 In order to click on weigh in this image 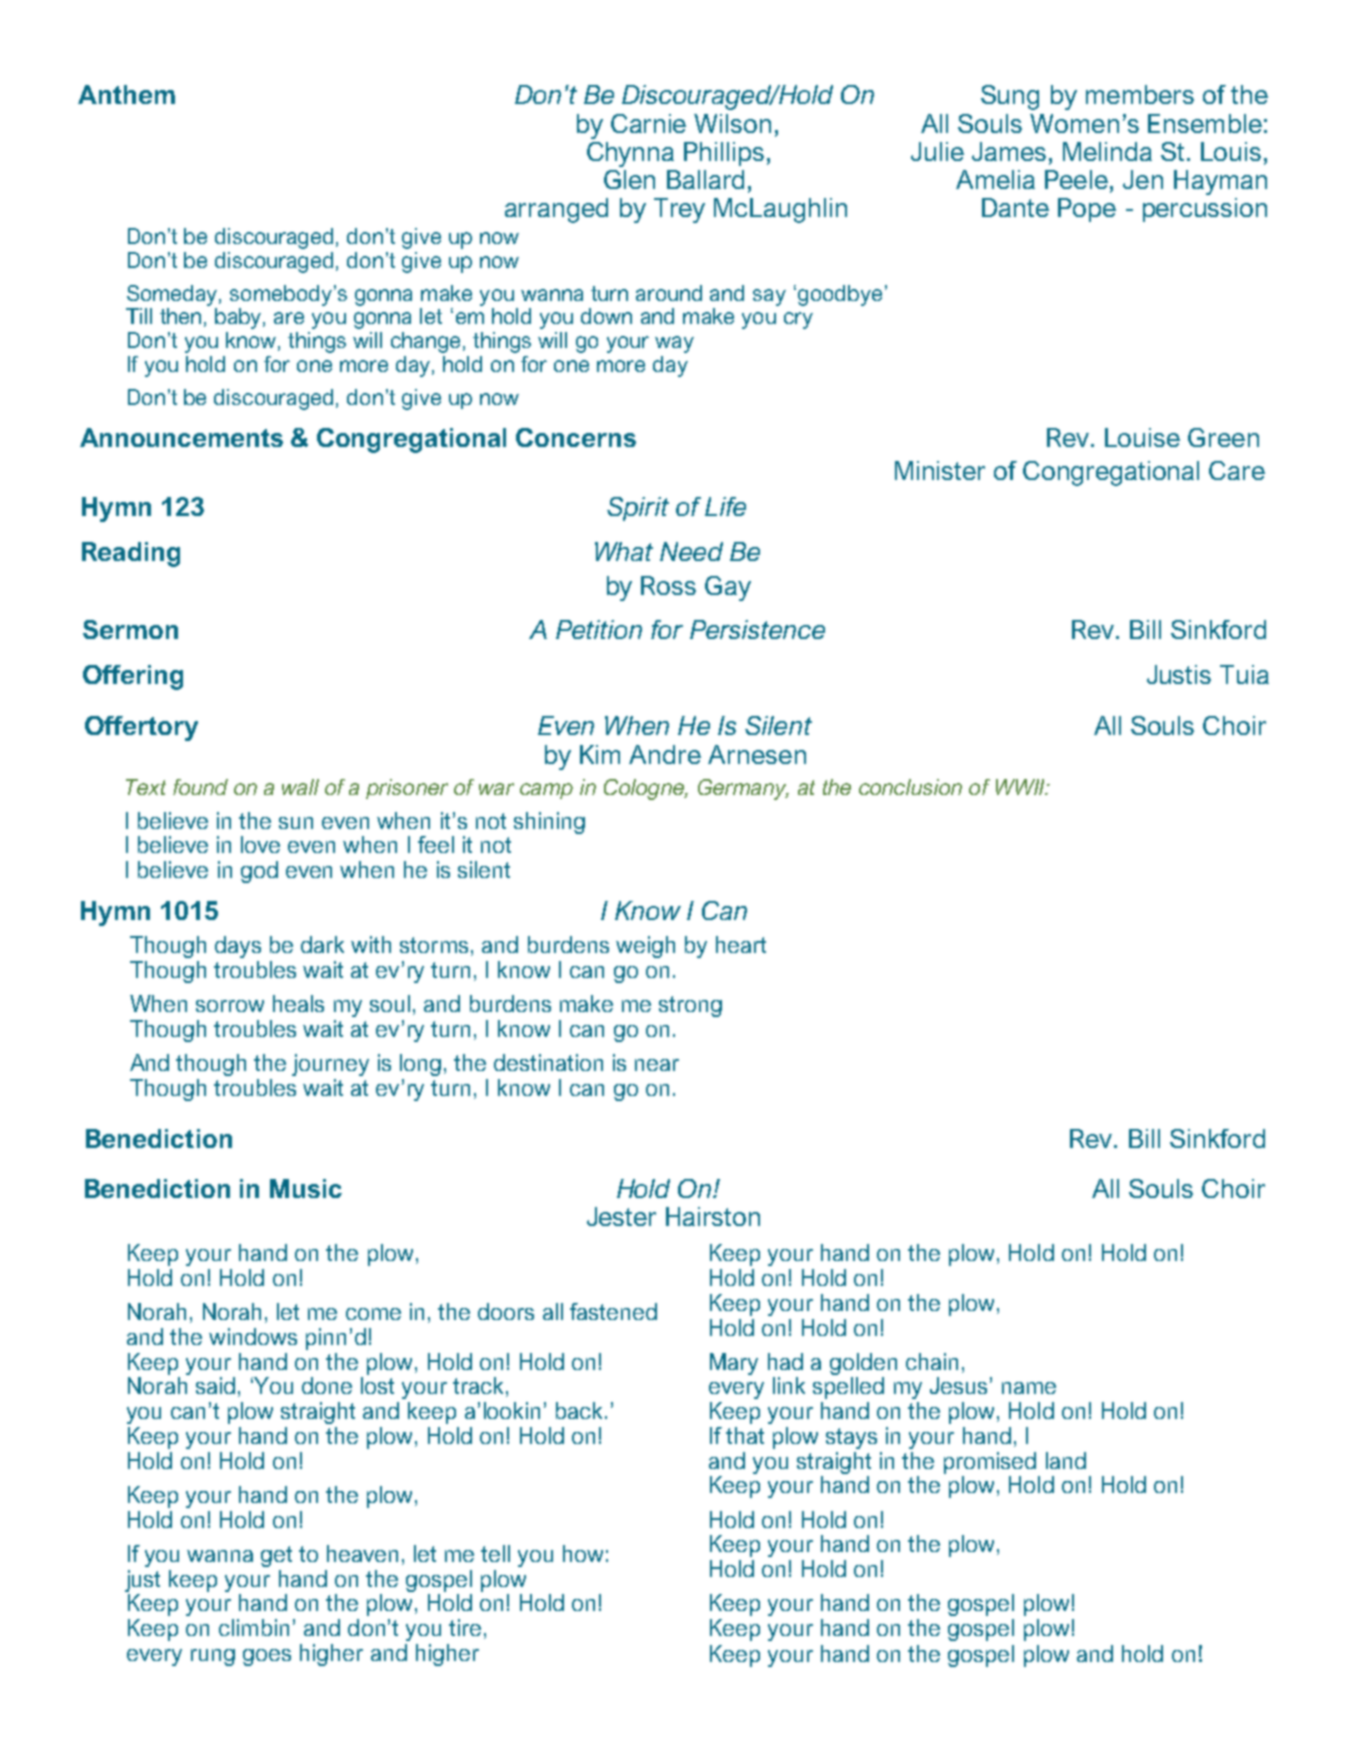, I will do `click(645, 947)`.
